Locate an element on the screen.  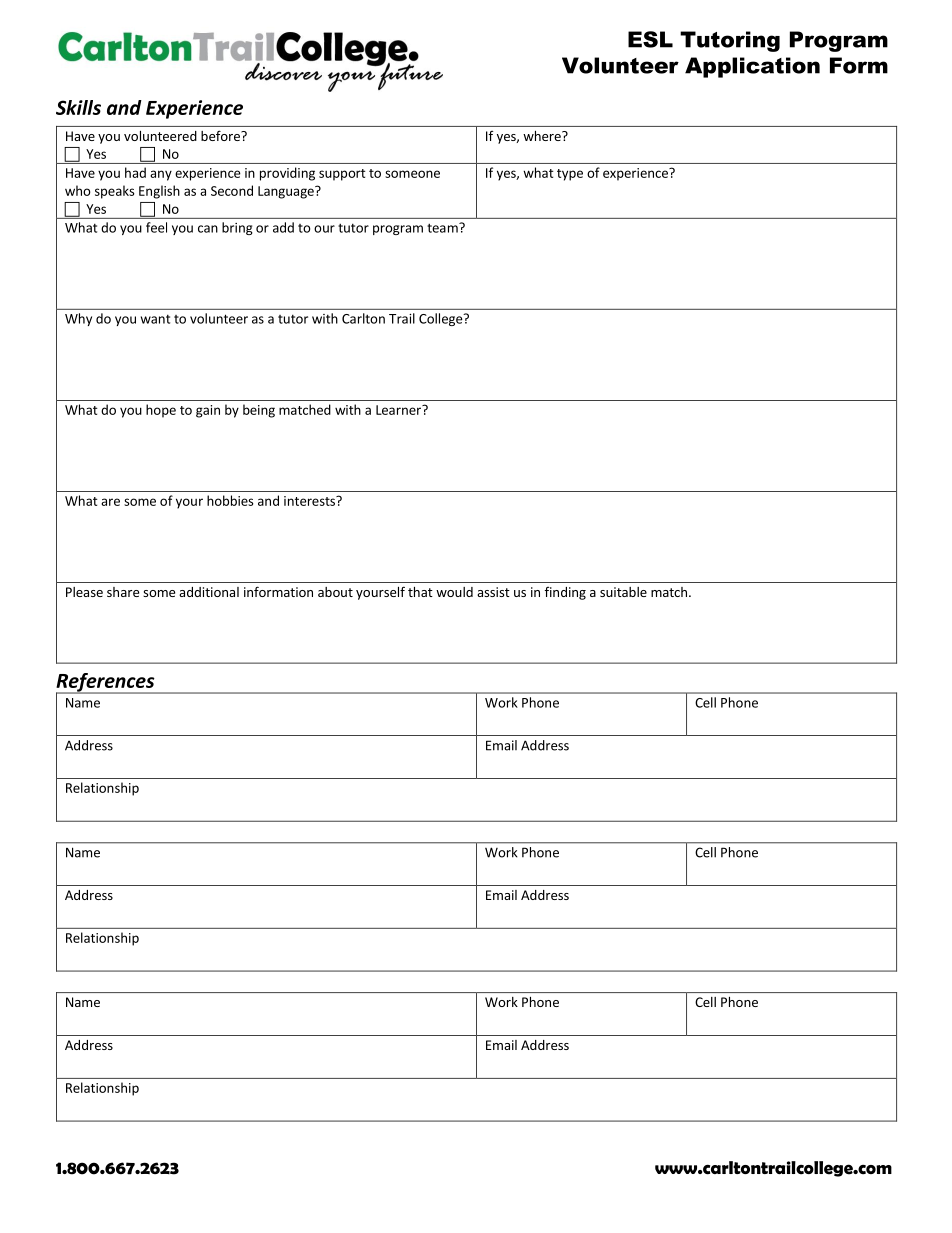
team is located at coordinates (443, 228).
